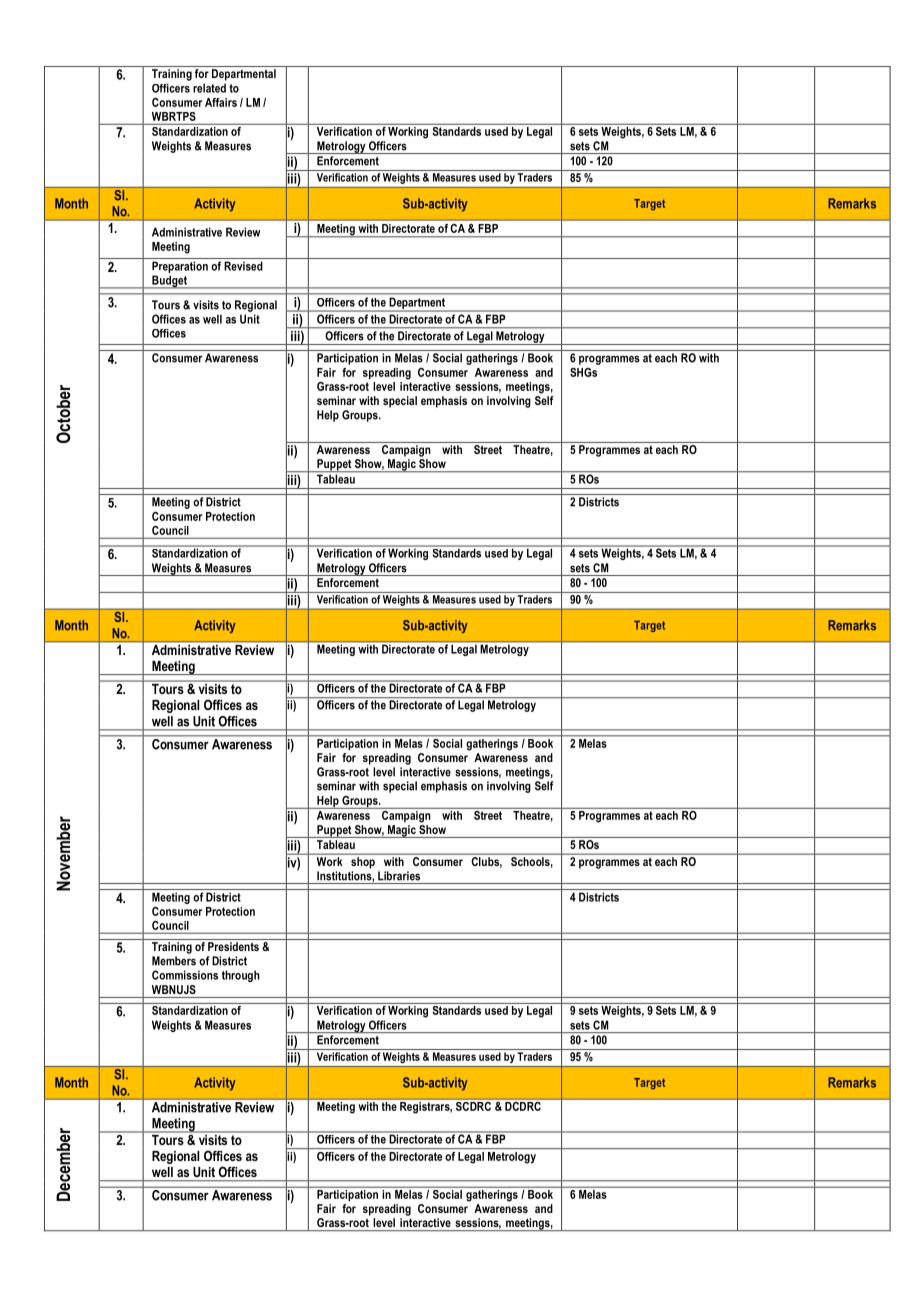  What do you see at coordinates (209, 88) in the screenshot?
I see `related` at bounding box center [209, 88].
